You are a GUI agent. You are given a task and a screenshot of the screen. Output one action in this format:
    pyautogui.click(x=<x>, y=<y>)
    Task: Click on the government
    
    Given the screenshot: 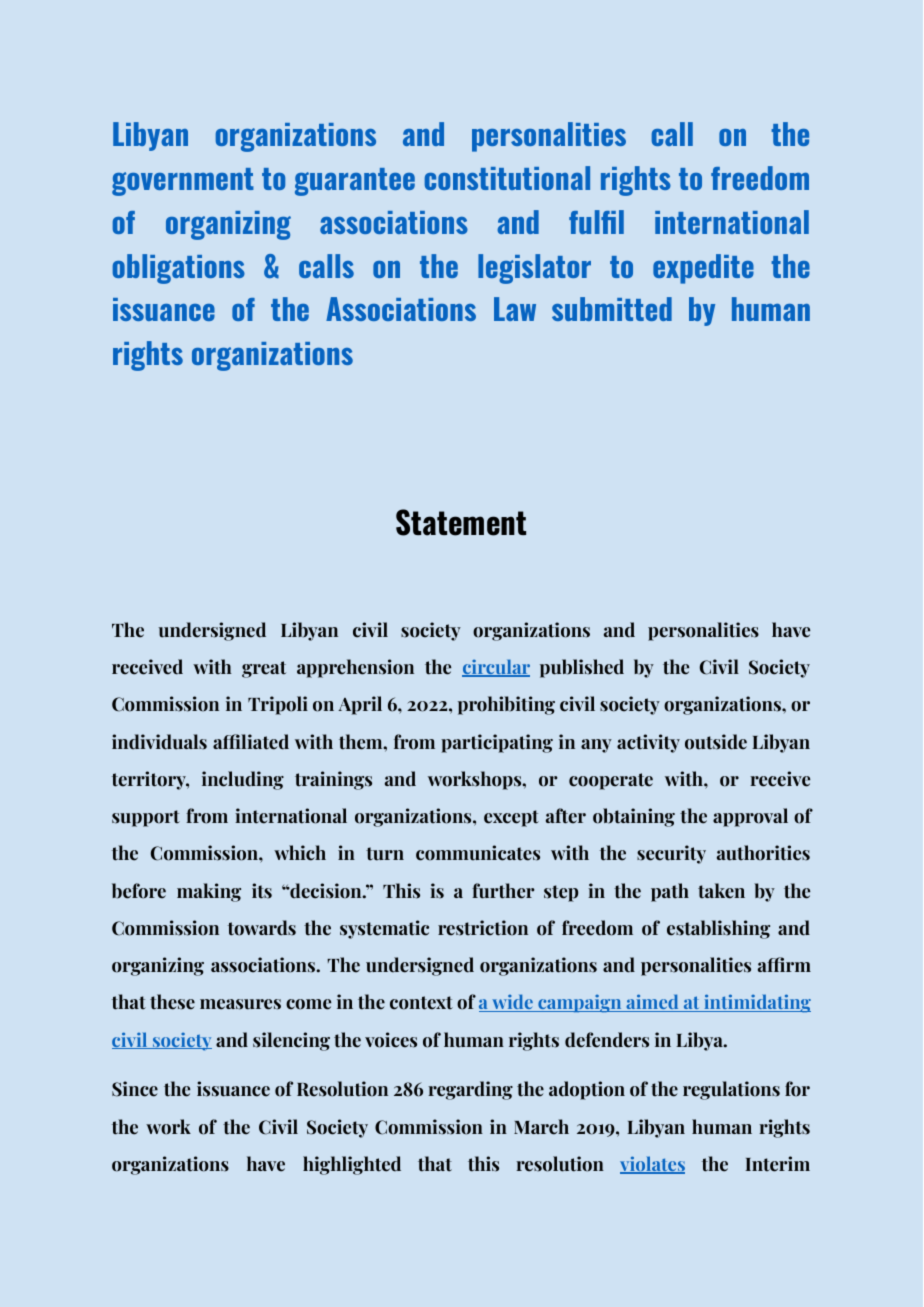 What is the action you would take?
    pyautogui.click(x=183, y=182)
